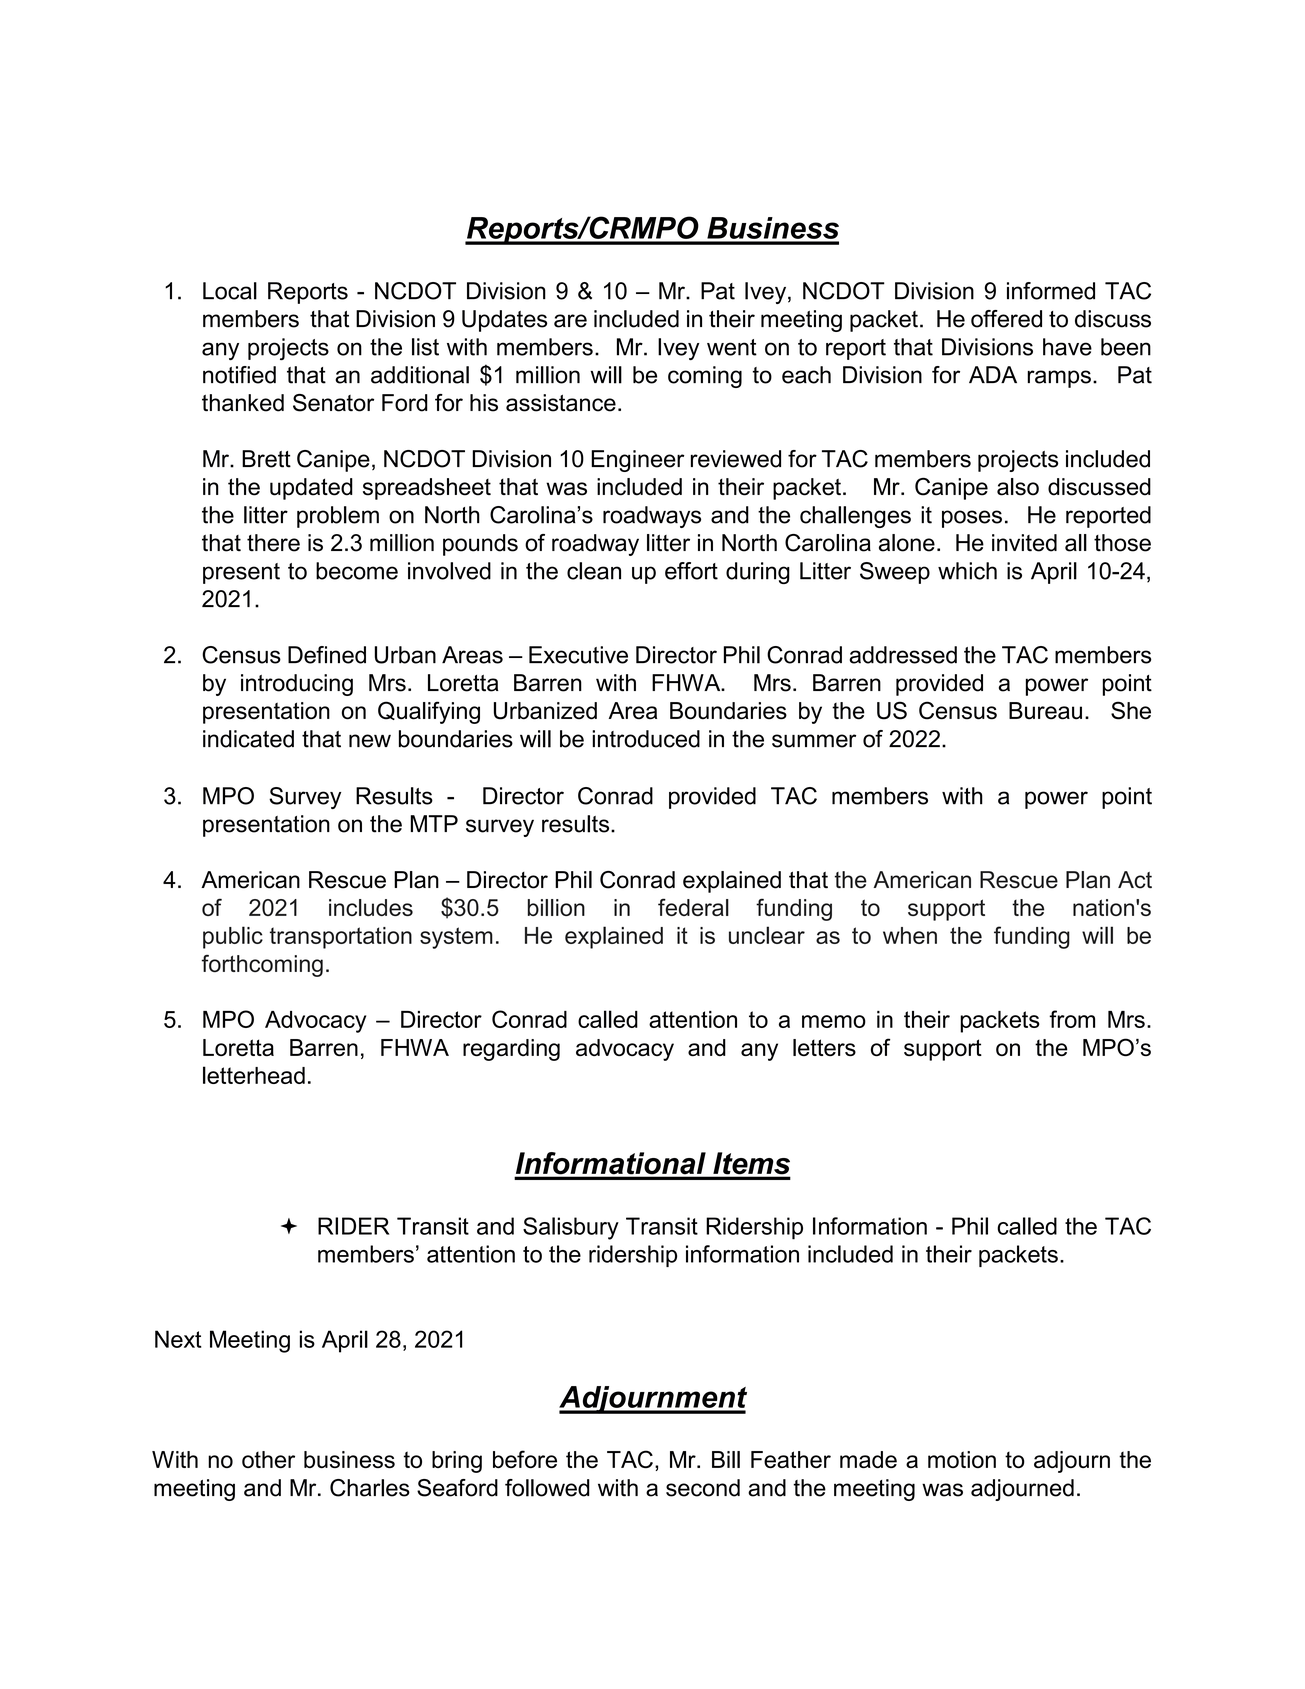 The width and height of the screenshot is (1305, 1689). Describe the element at coordinates (571, 1228) in the screenshot. I see `Salisbury` at that location.
